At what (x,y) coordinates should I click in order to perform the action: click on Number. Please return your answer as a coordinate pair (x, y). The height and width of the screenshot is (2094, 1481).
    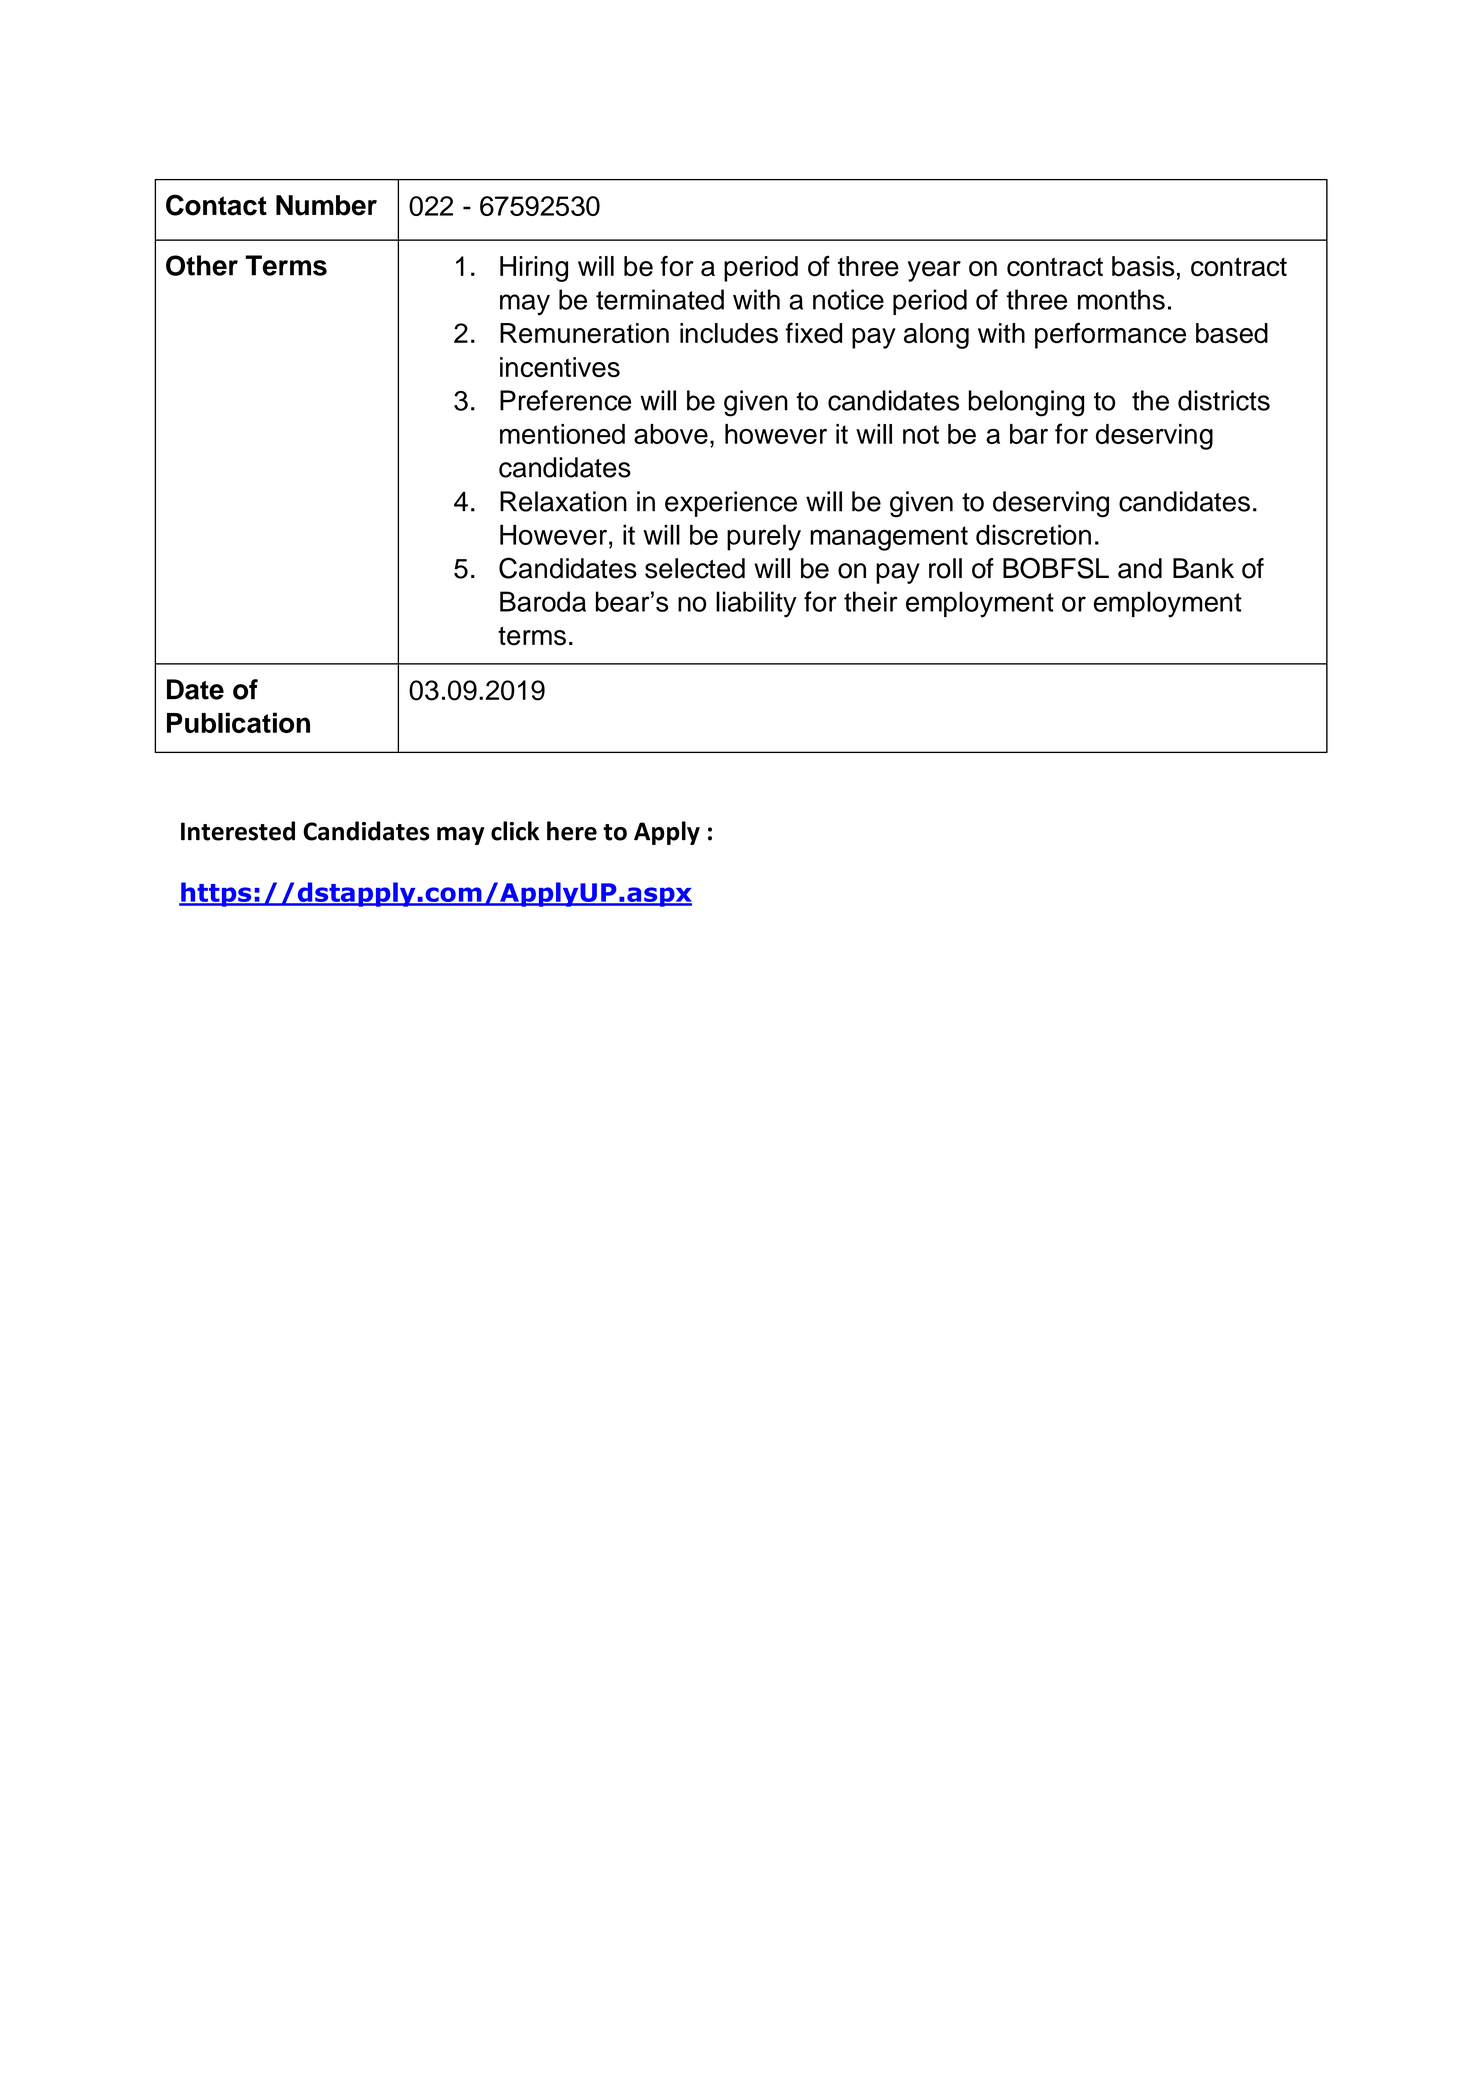
    Looking at the image, I should click on (326, 205).
